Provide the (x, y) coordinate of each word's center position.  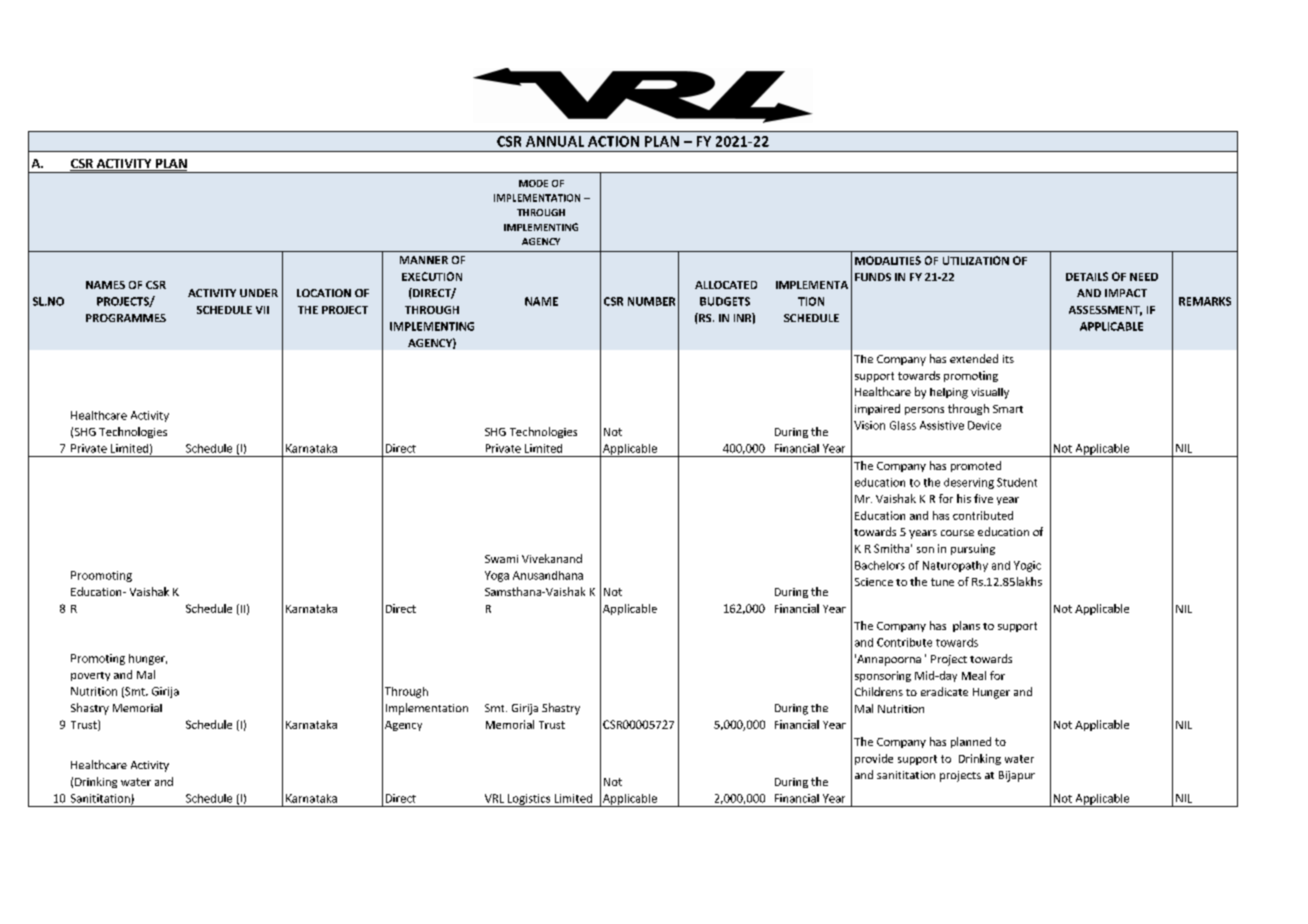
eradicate (944, 691)
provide (874, 759)
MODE (533, 183)
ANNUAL (555, 141)
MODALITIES (888, 260)
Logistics (529, 800)
